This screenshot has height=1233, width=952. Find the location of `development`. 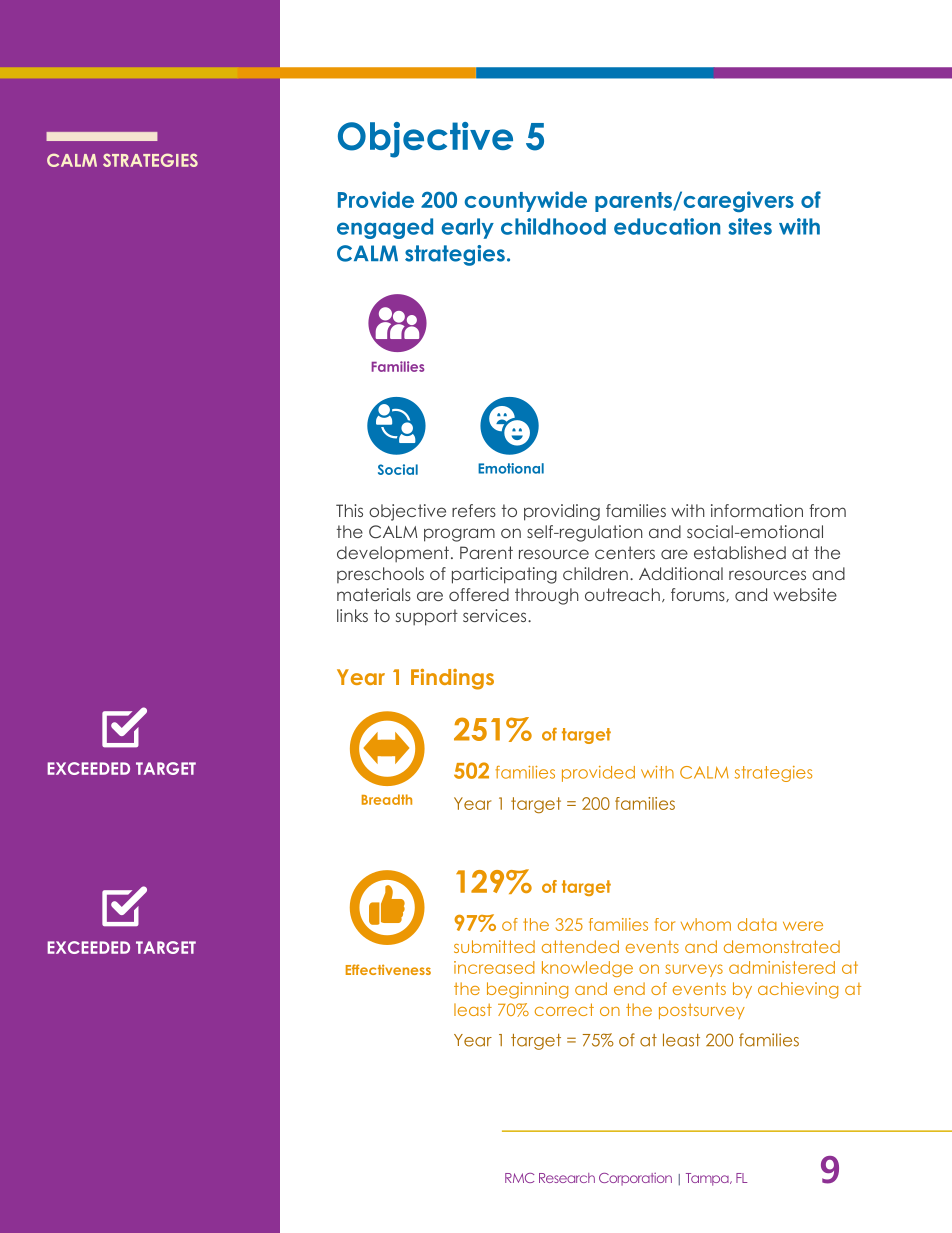

development is located at coordinates (393, 554).
